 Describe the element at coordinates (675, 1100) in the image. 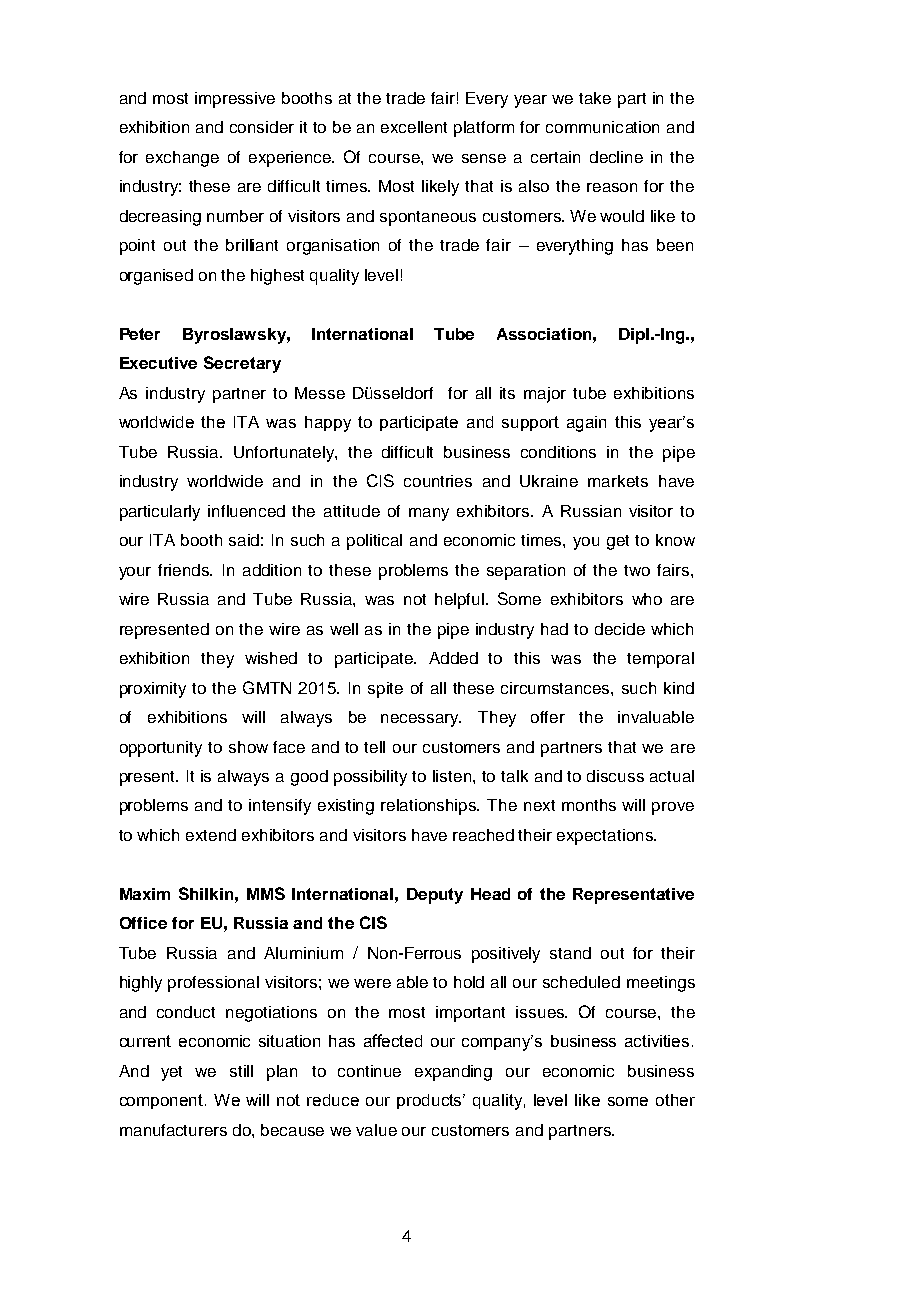

I see `other` at that location.
